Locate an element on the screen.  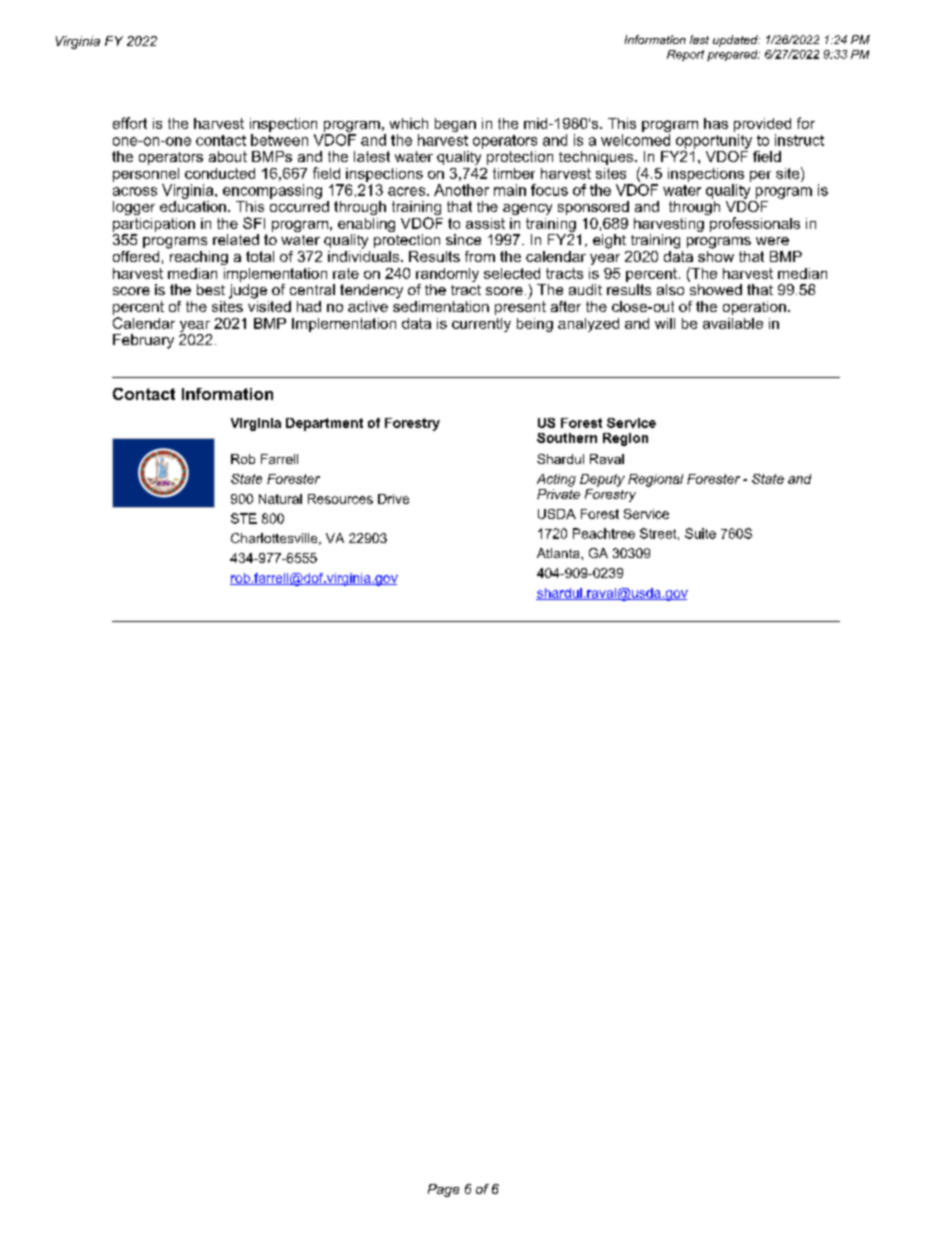
Charlottesville is located at coordinates (275, 539).
